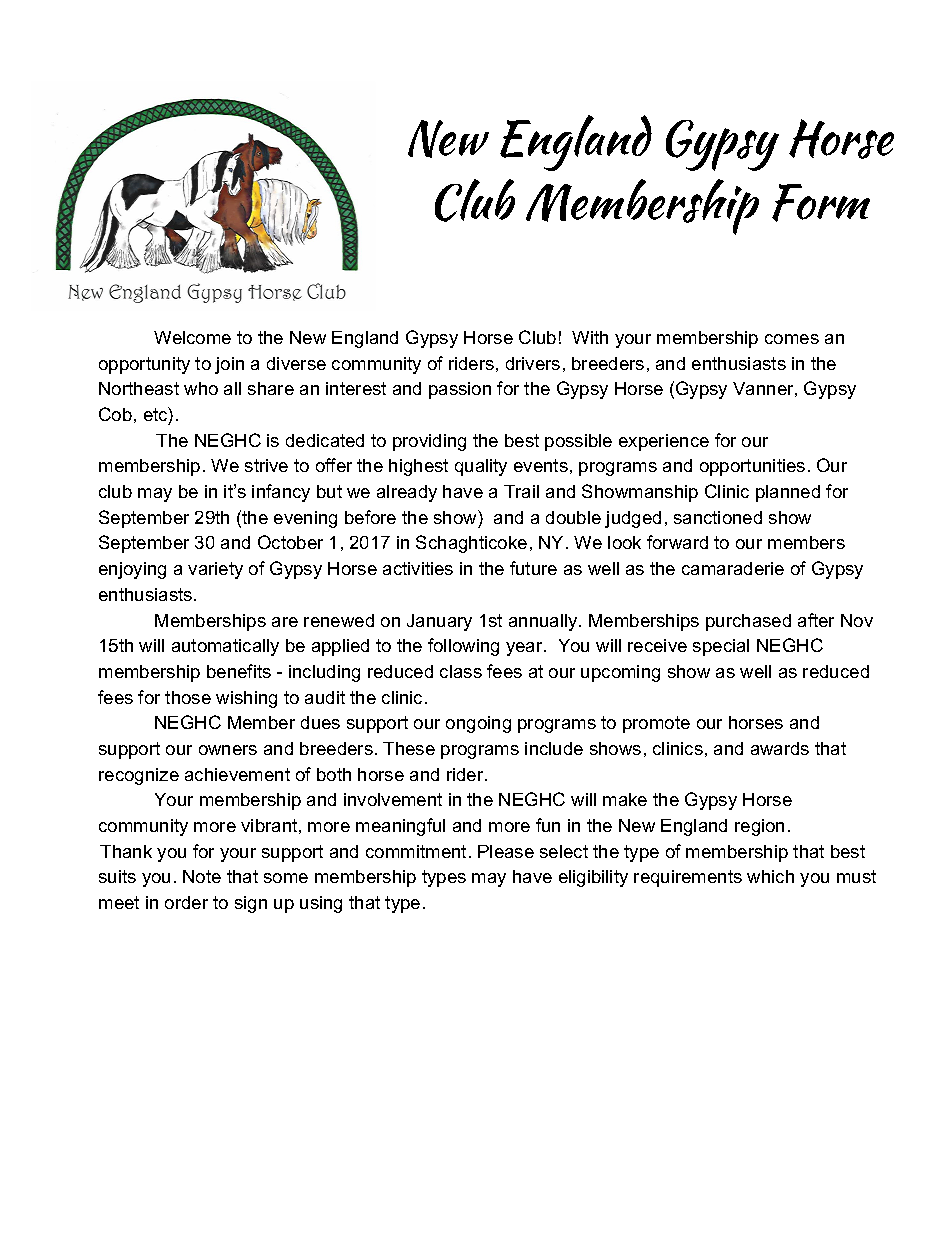 Image resolution: width=952 pixels, height=1233 pixels. What do you see at coordinates (202, 876) in the screenshot?
I see `Note` at bounding box center [202, 876].
